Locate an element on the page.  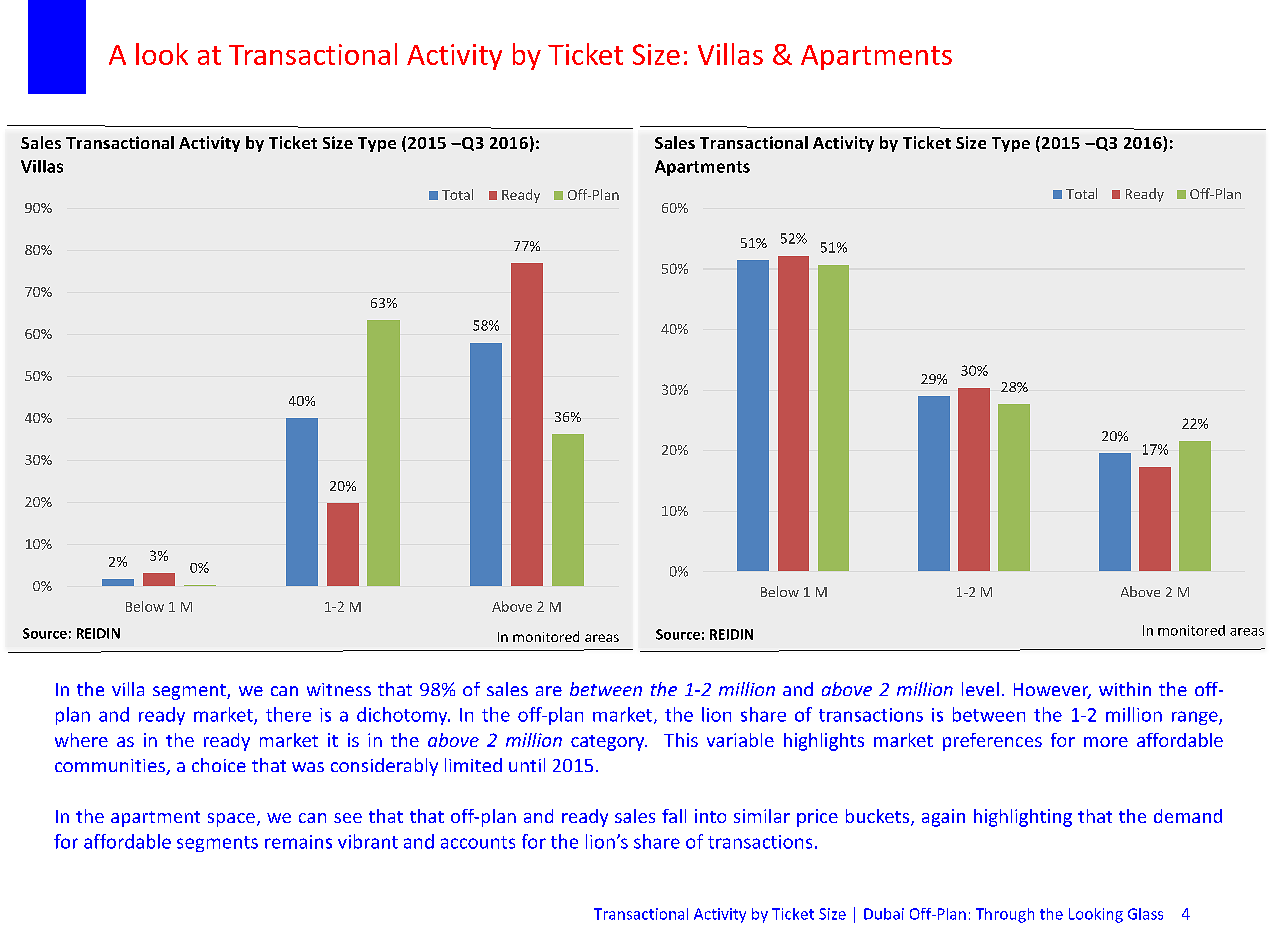
choice is located at coordinates (219, 765).
